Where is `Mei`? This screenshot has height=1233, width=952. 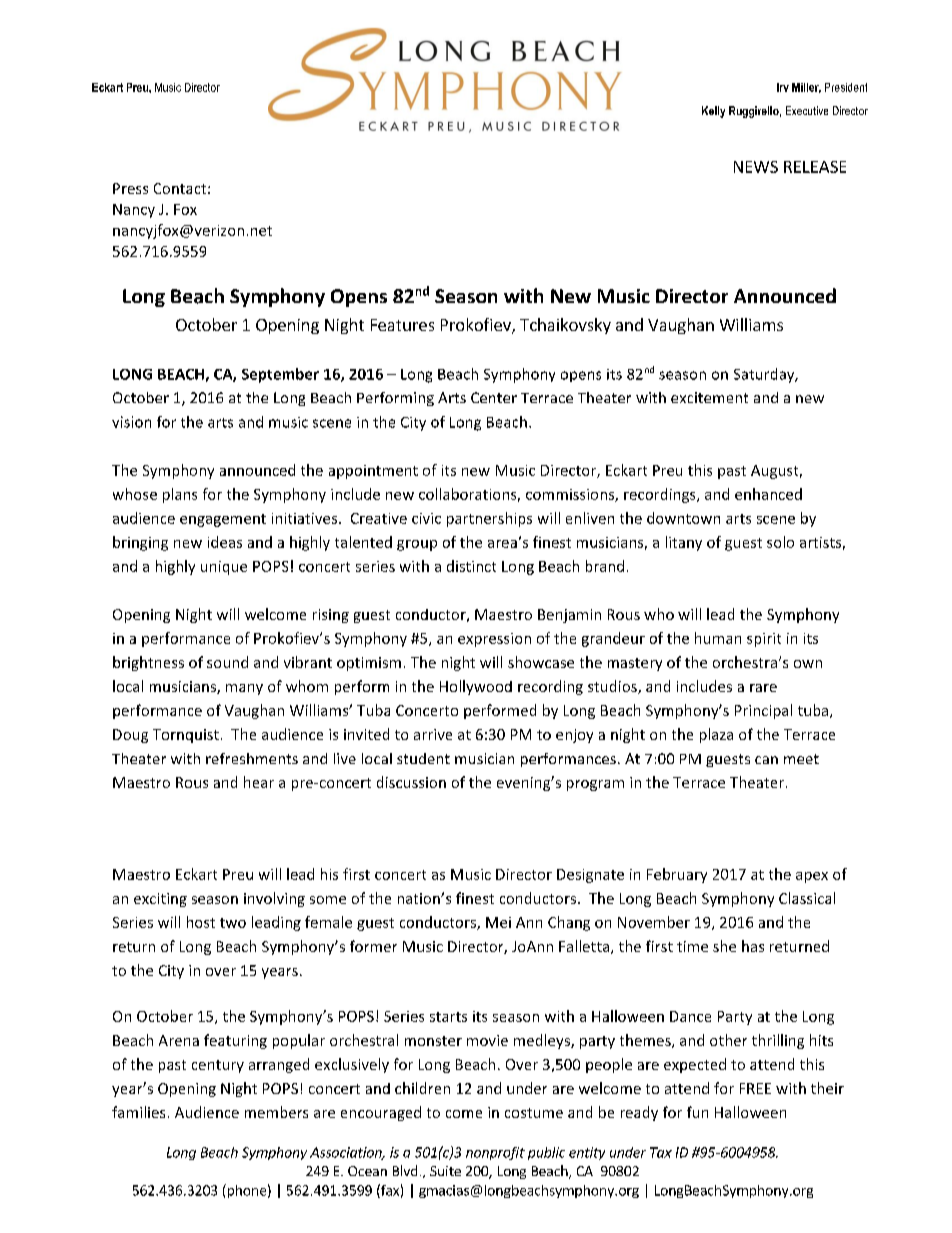 Mei is located at coordinates (498, 922).
